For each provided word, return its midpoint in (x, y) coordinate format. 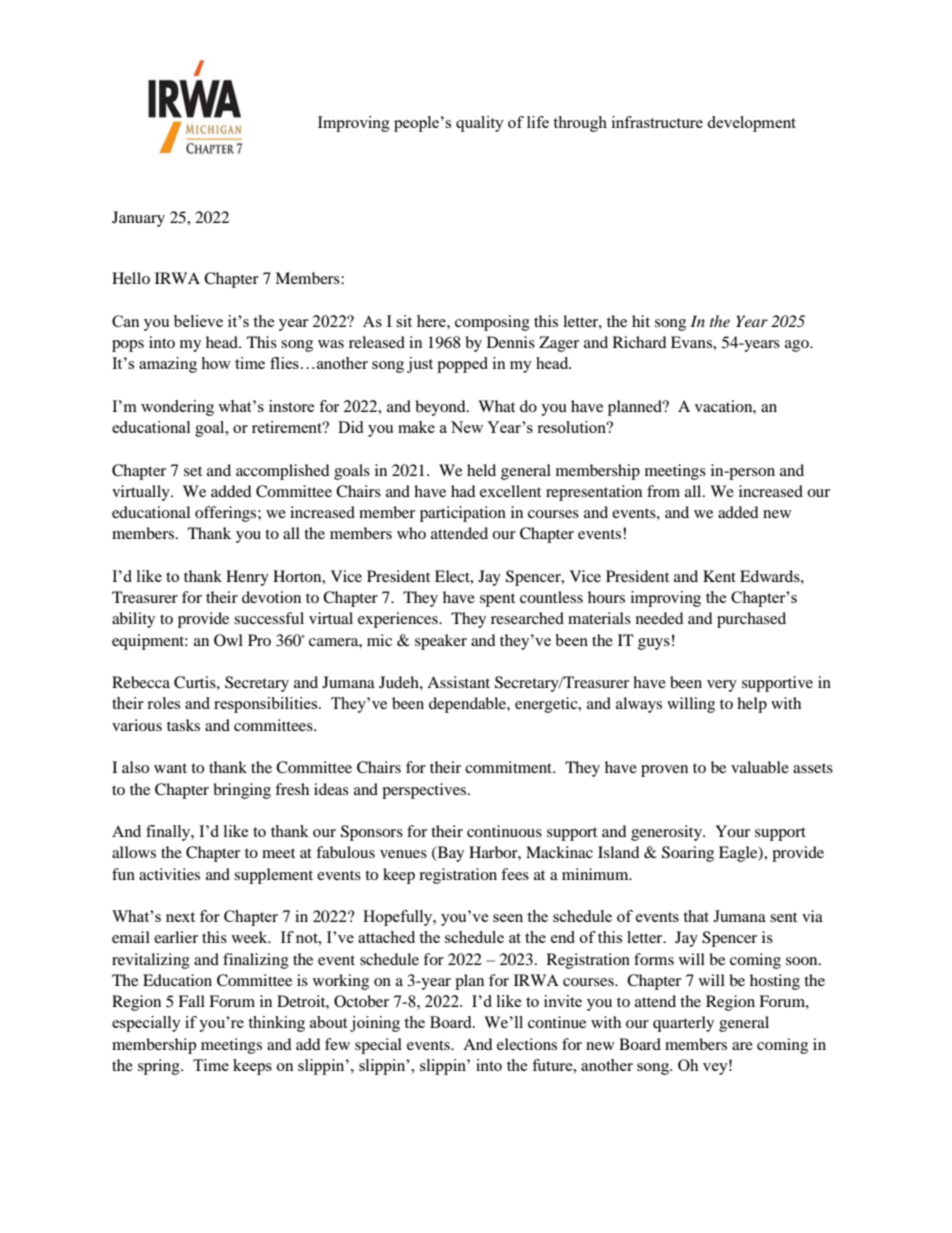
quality (480, 124)
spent (497, 600)
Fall (191, 1001)
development (751, 124)
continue (557, 1022)
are (742, 1046)
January (138, 219)
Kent (719, 576)
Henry (247, 578)
